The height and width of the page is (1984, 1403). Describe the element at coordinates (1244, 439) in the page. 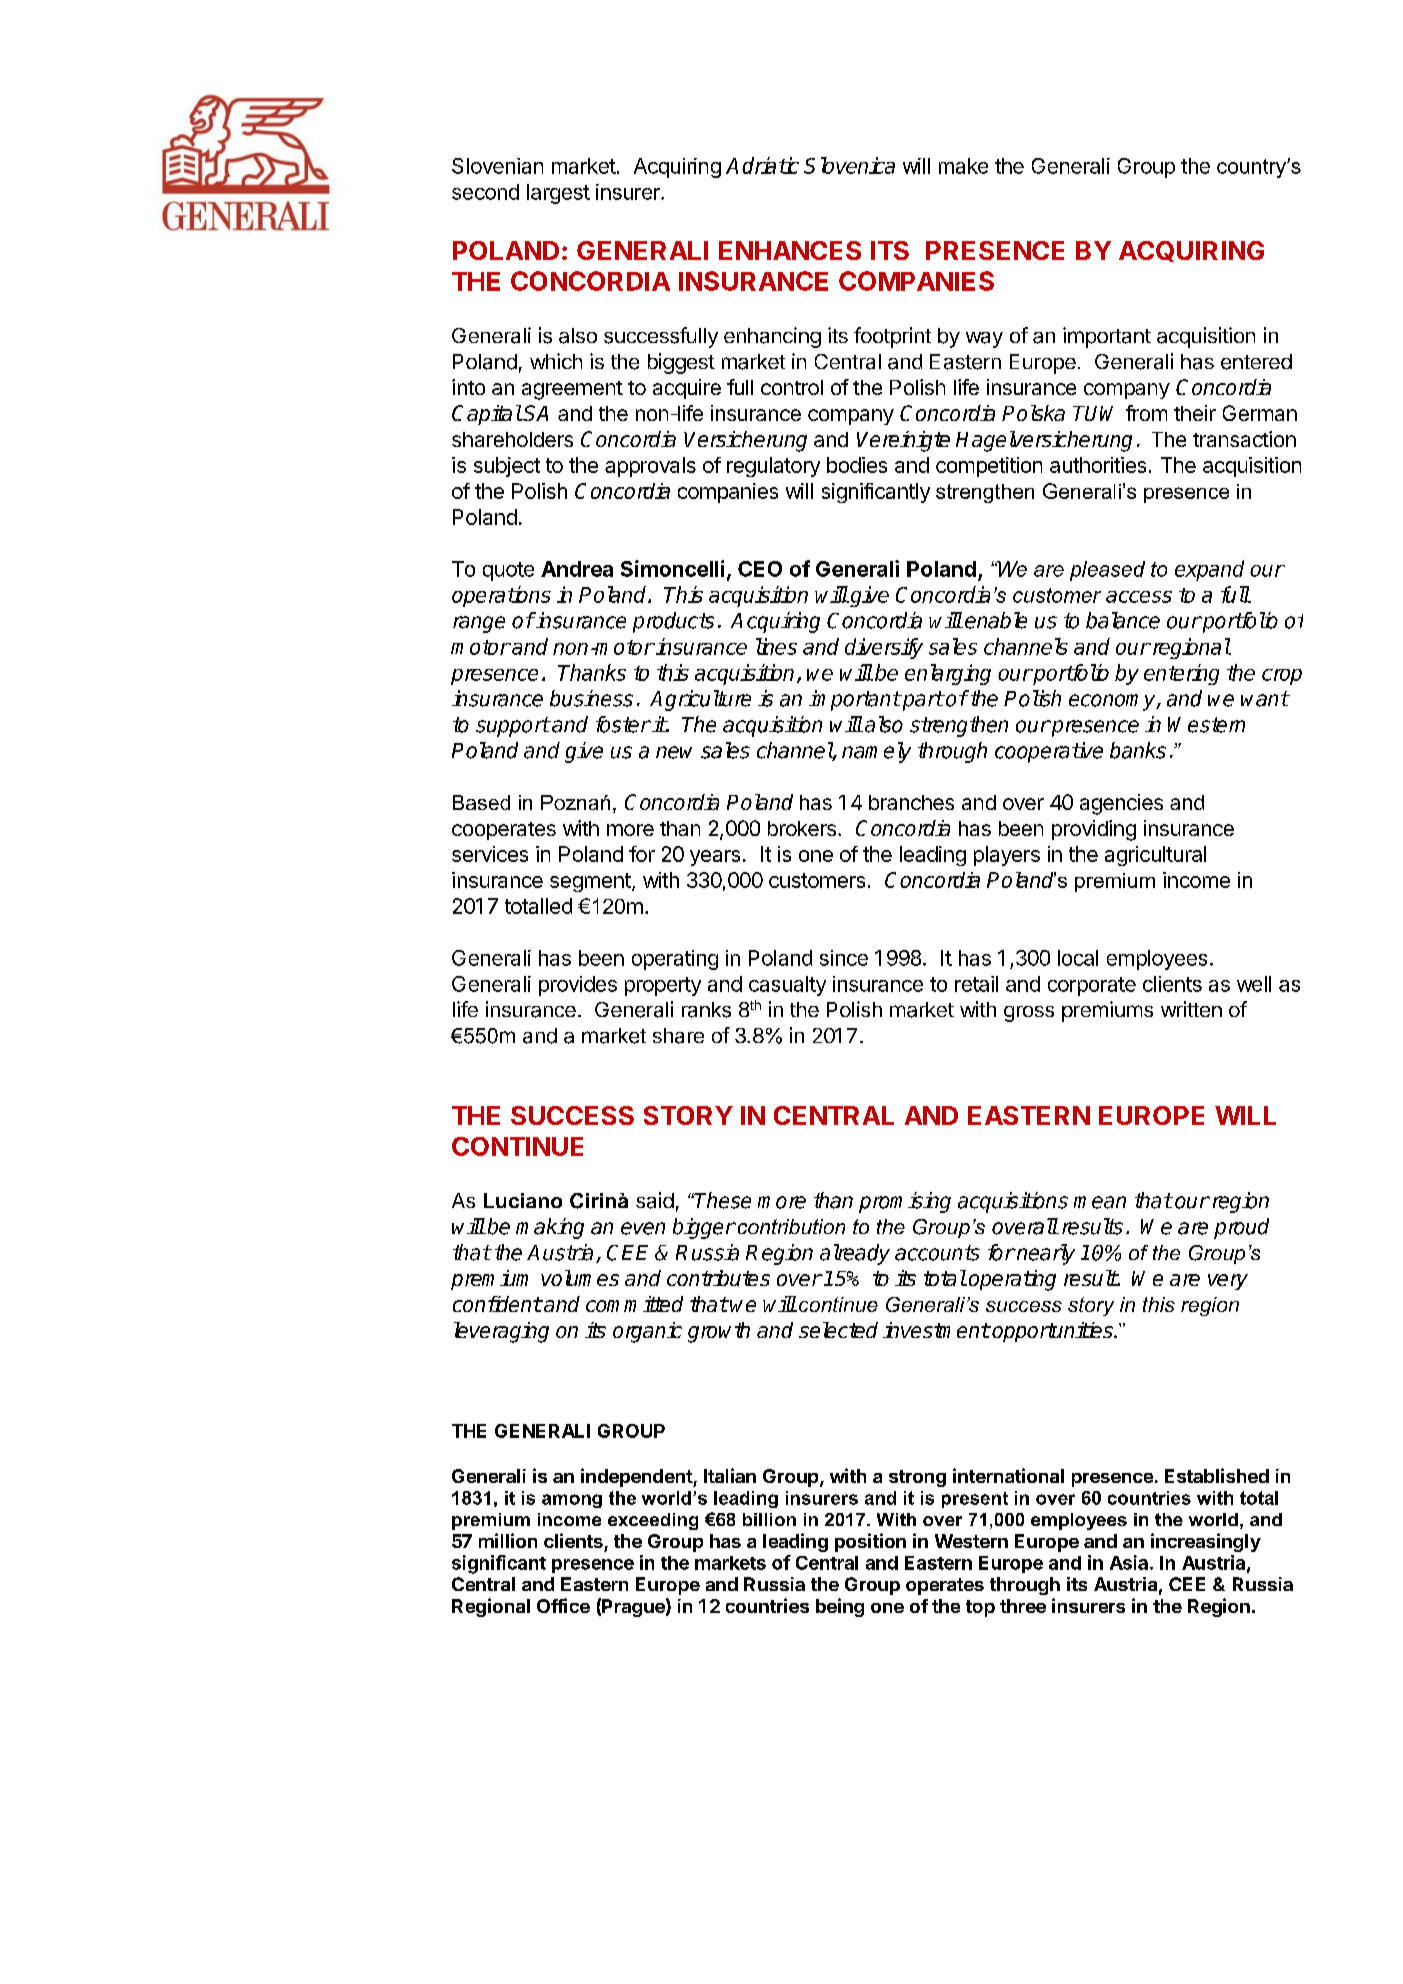

I see `transaction` at that location.
